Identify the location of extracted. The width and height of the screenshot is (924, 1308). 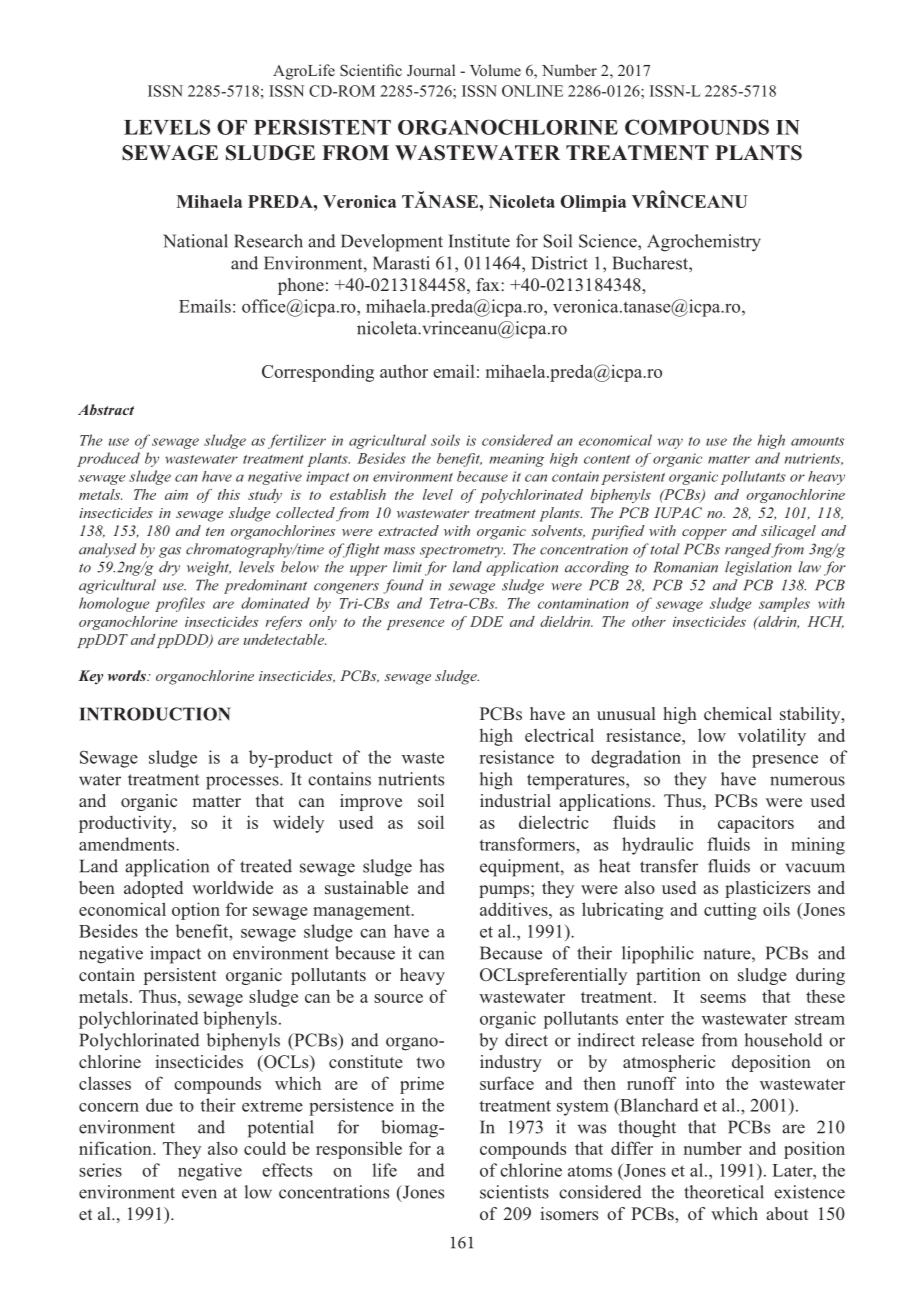
(409, 530).
